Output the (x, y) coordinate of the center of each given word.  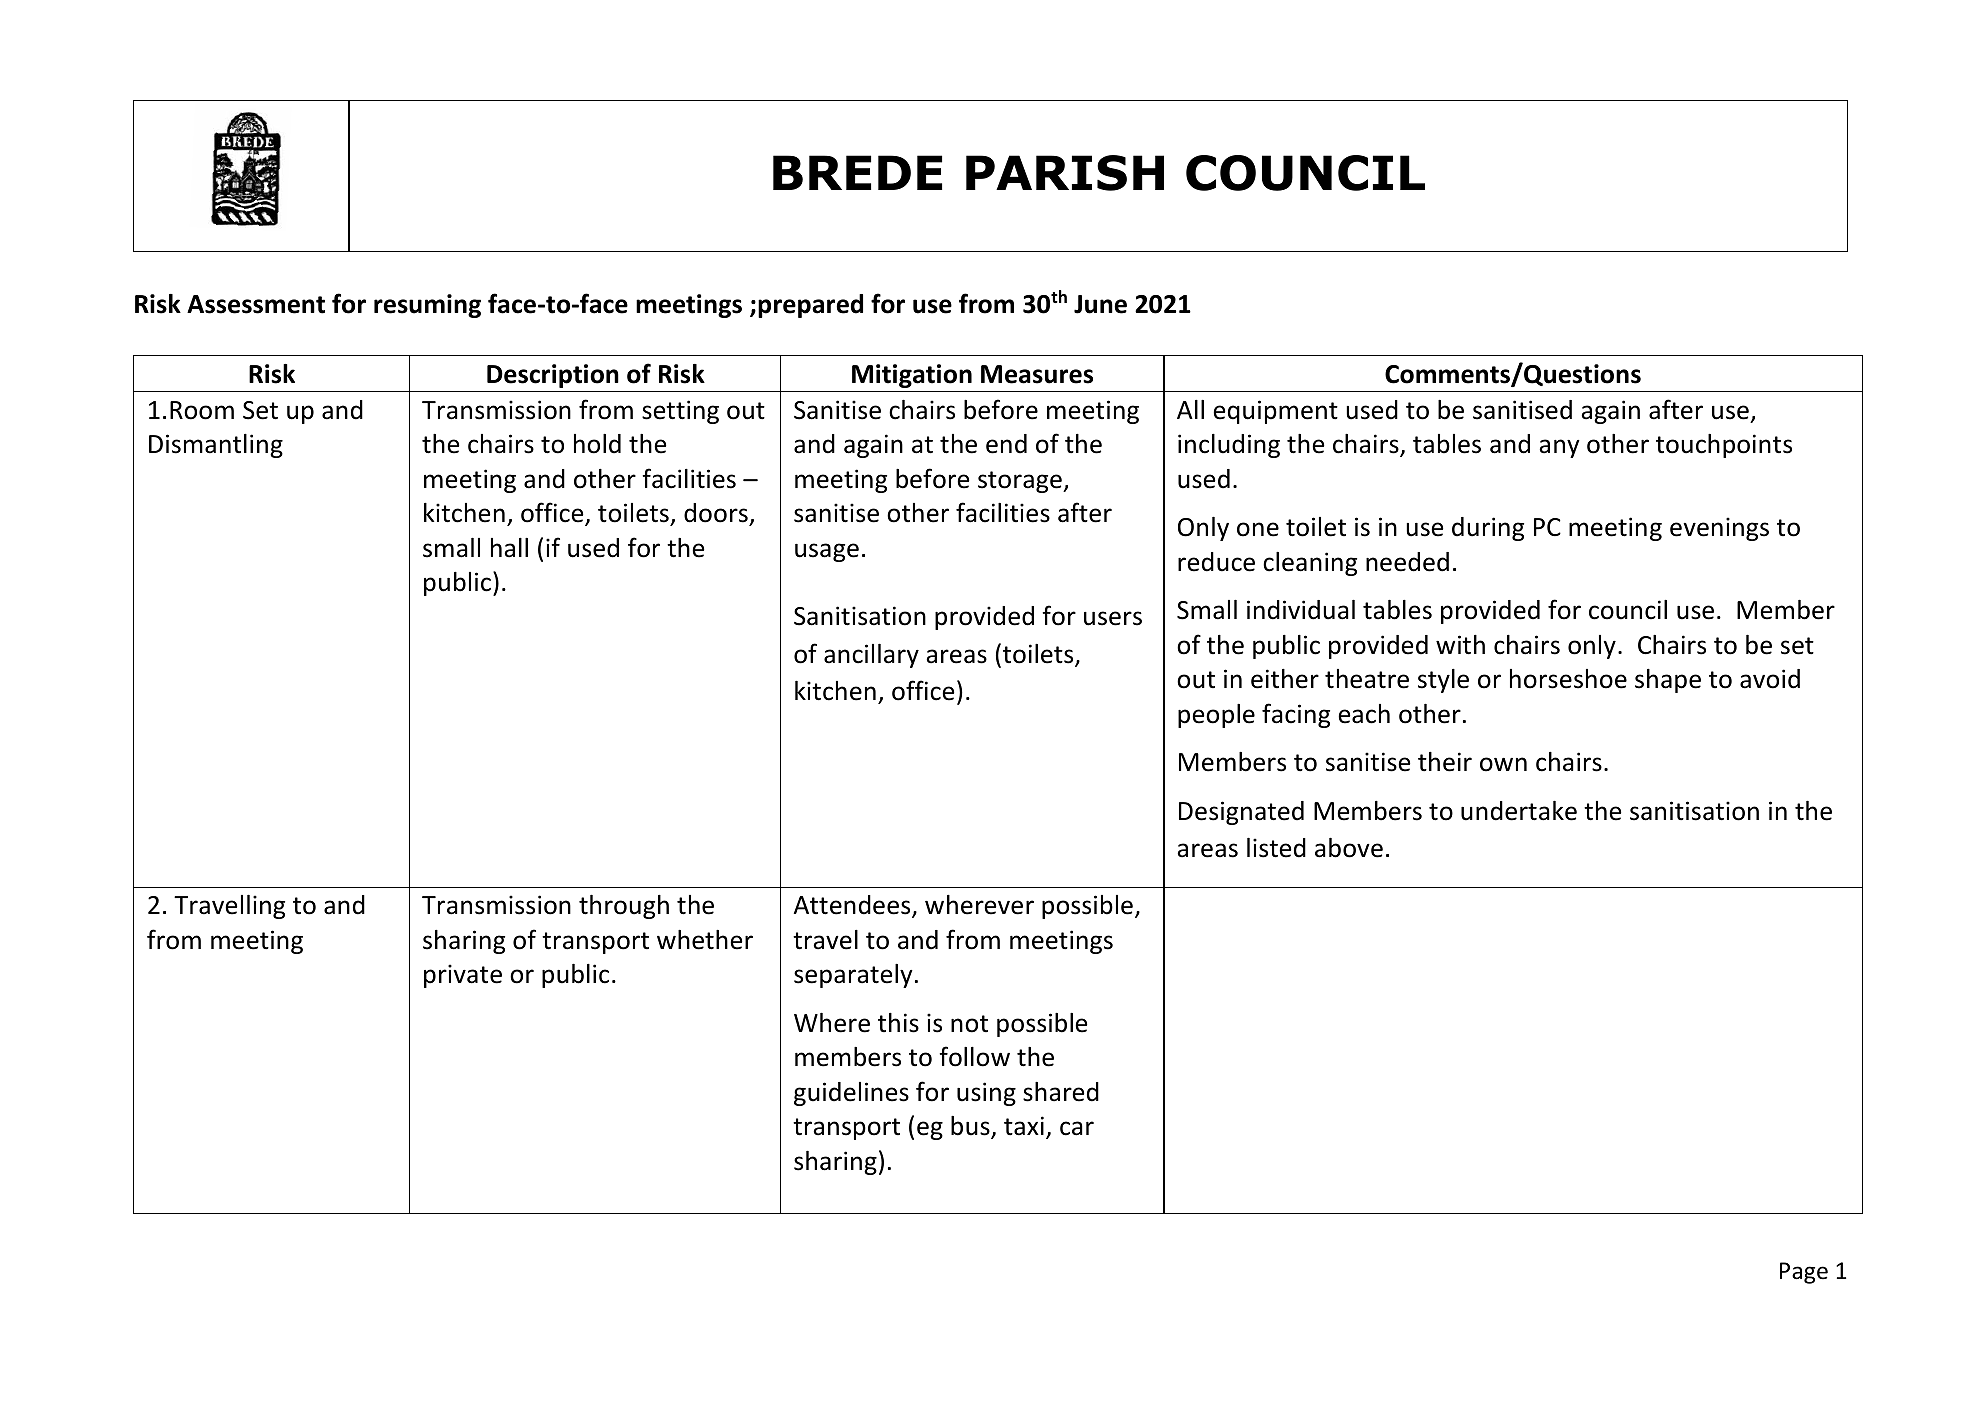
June (1100, 304)
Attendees (853, 906)
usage (827, 552)
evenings (1719, 529)
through (624, 907)
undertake (1519, 811)
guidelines (851, 1094)
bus (971, 1127)
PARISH (1065, 173)
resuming (427, 306)
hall (509, 548)
